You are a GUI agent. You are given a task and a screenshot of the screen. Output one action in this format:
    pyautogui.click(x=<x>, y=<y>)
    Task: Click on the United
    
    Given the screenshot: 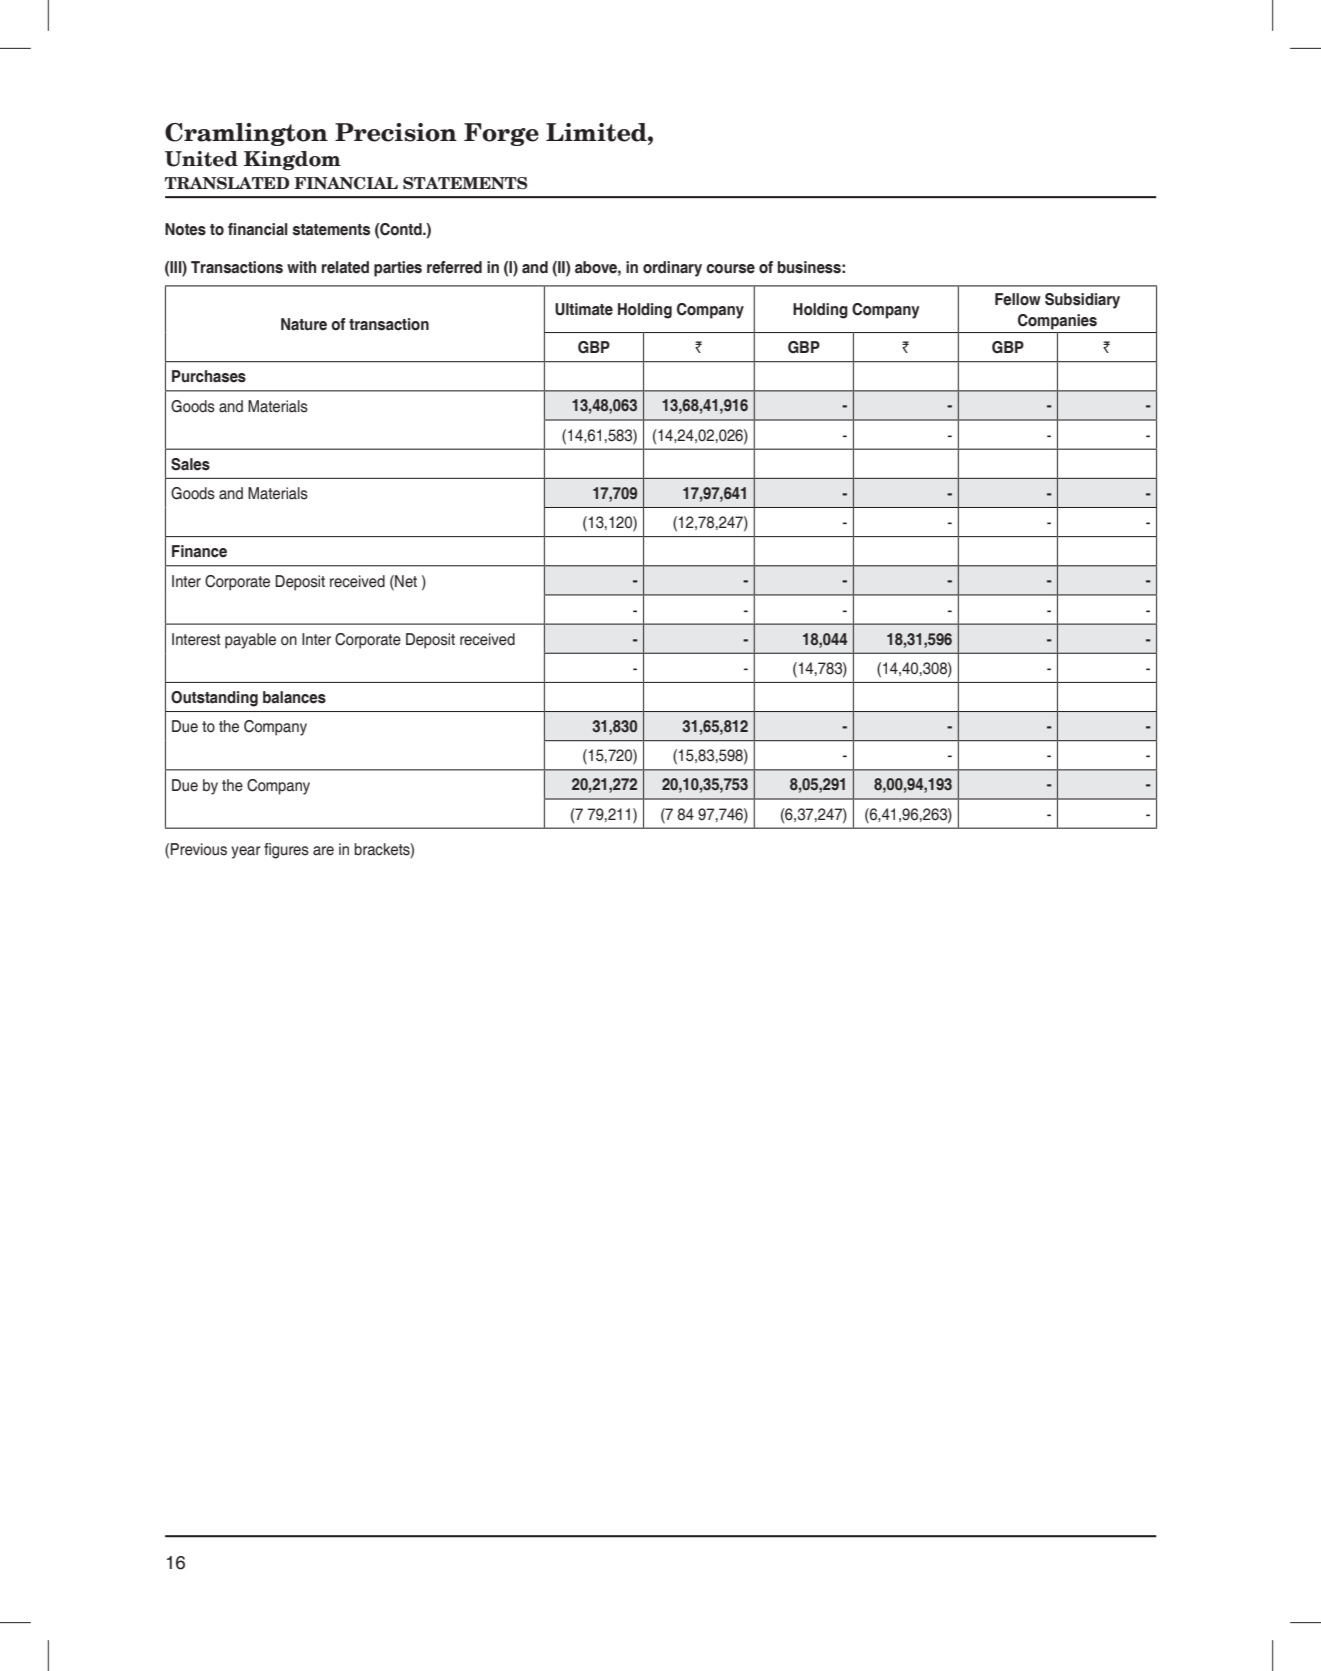 What is the action you would take?
    pyautogui.click(x=201, y=159)
